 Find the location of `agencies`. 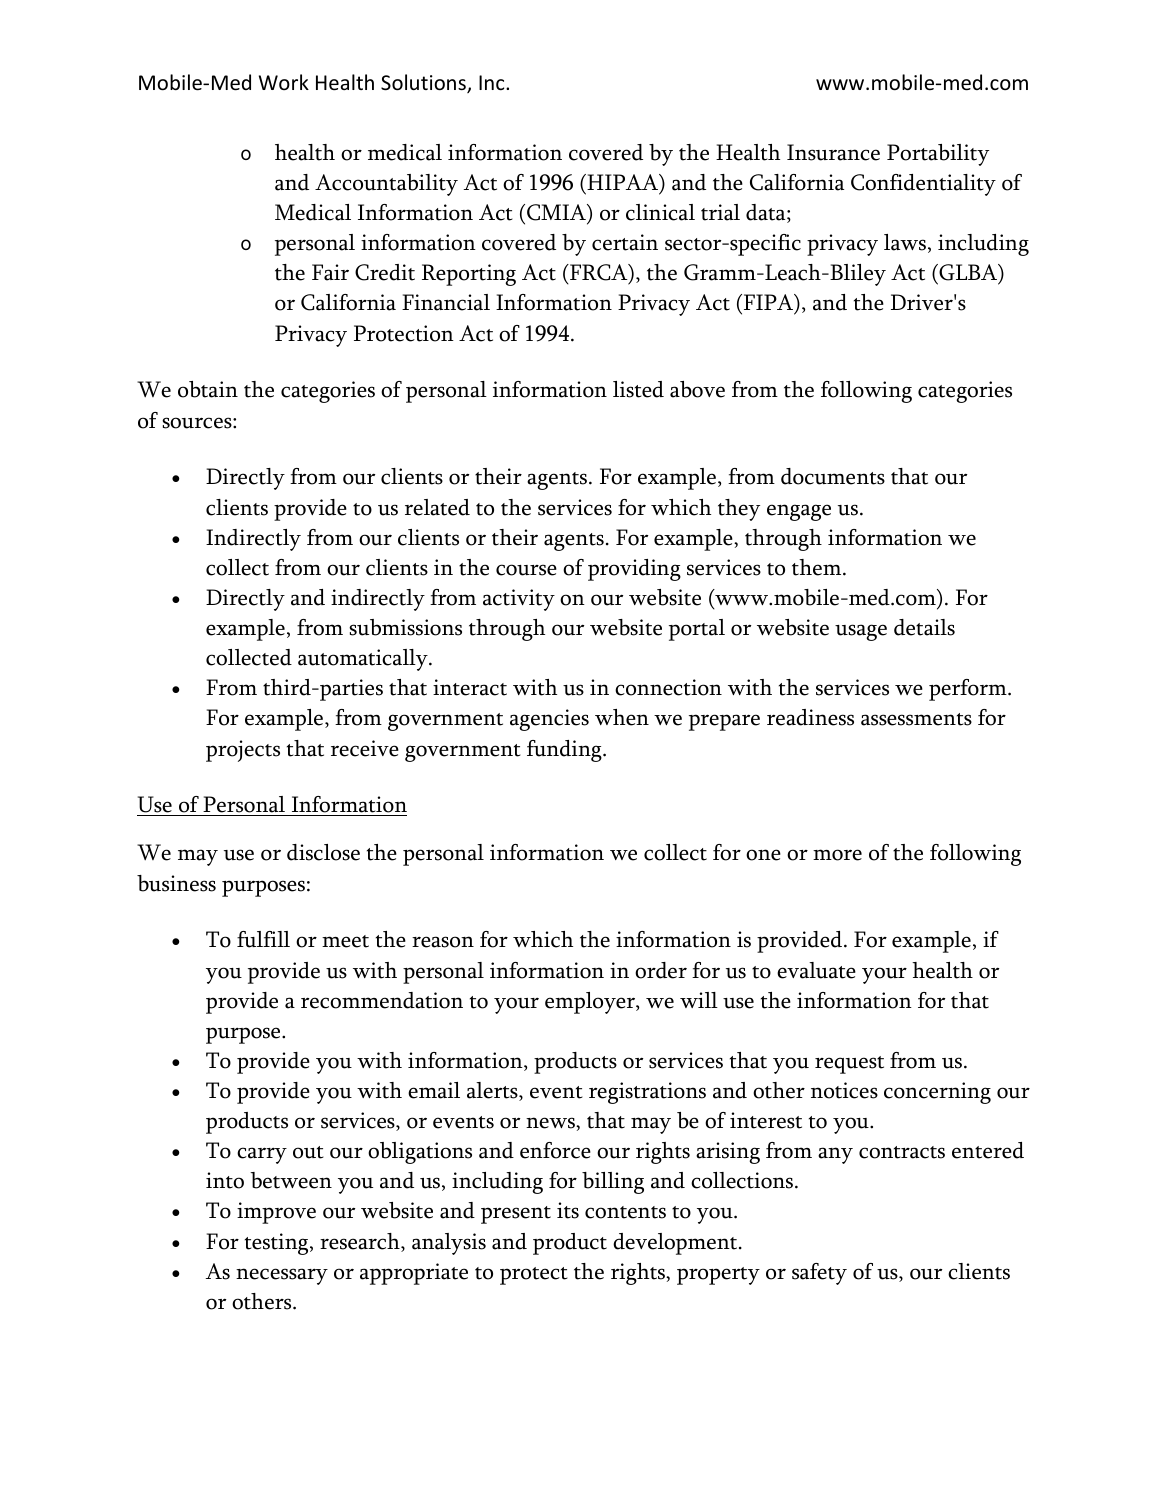

agencies is located at coordinates (549, 720).
